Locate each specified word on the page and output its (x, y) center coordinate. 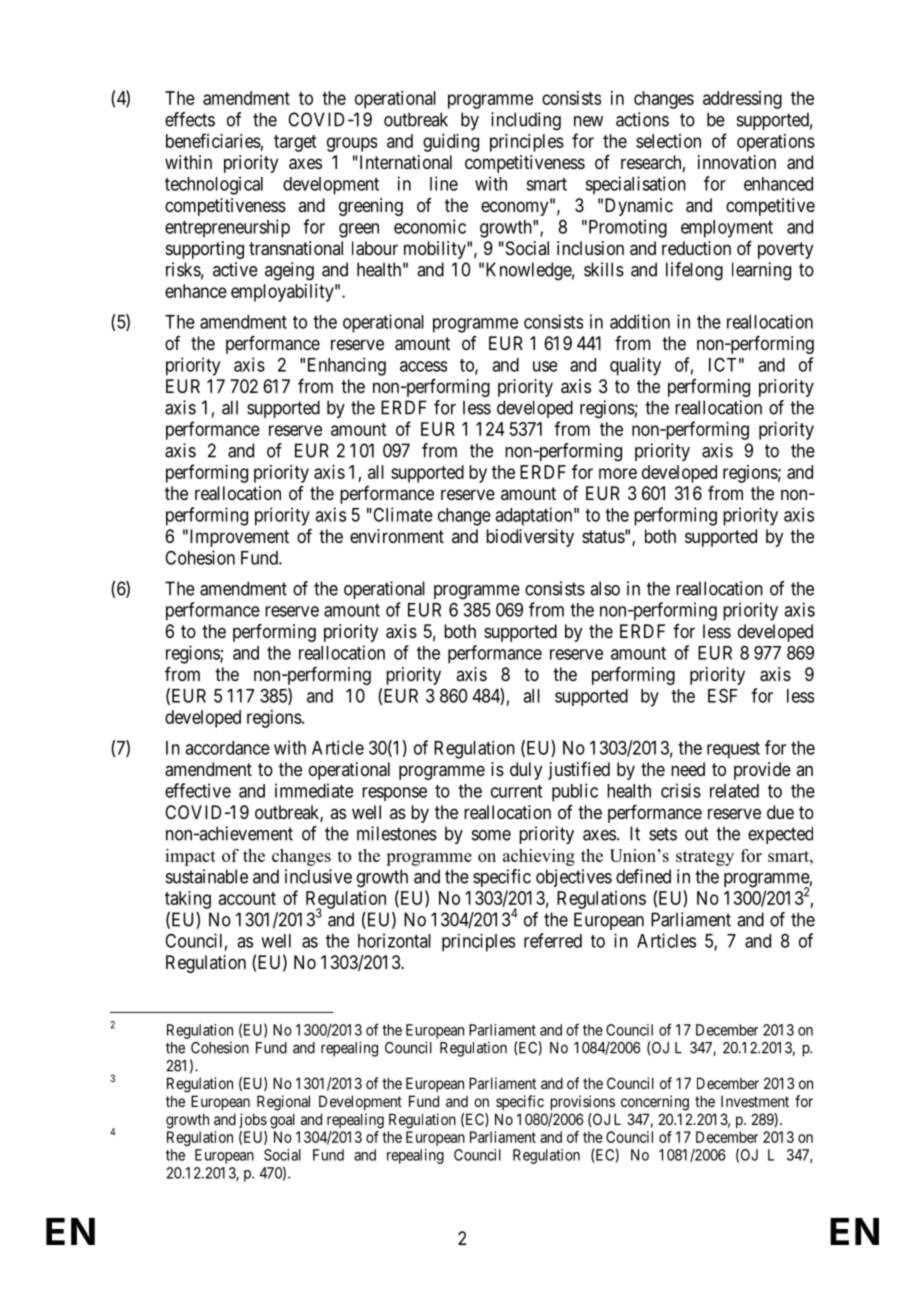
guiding (451, 143)
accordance (227, 748)
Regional (283, 1103)
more (618, 473)
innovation (737, 162)
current (516, 791)
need (688, 769)
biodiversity (530, 538)
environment (397, 536)
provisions (583, 1102)
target (295, 143)
